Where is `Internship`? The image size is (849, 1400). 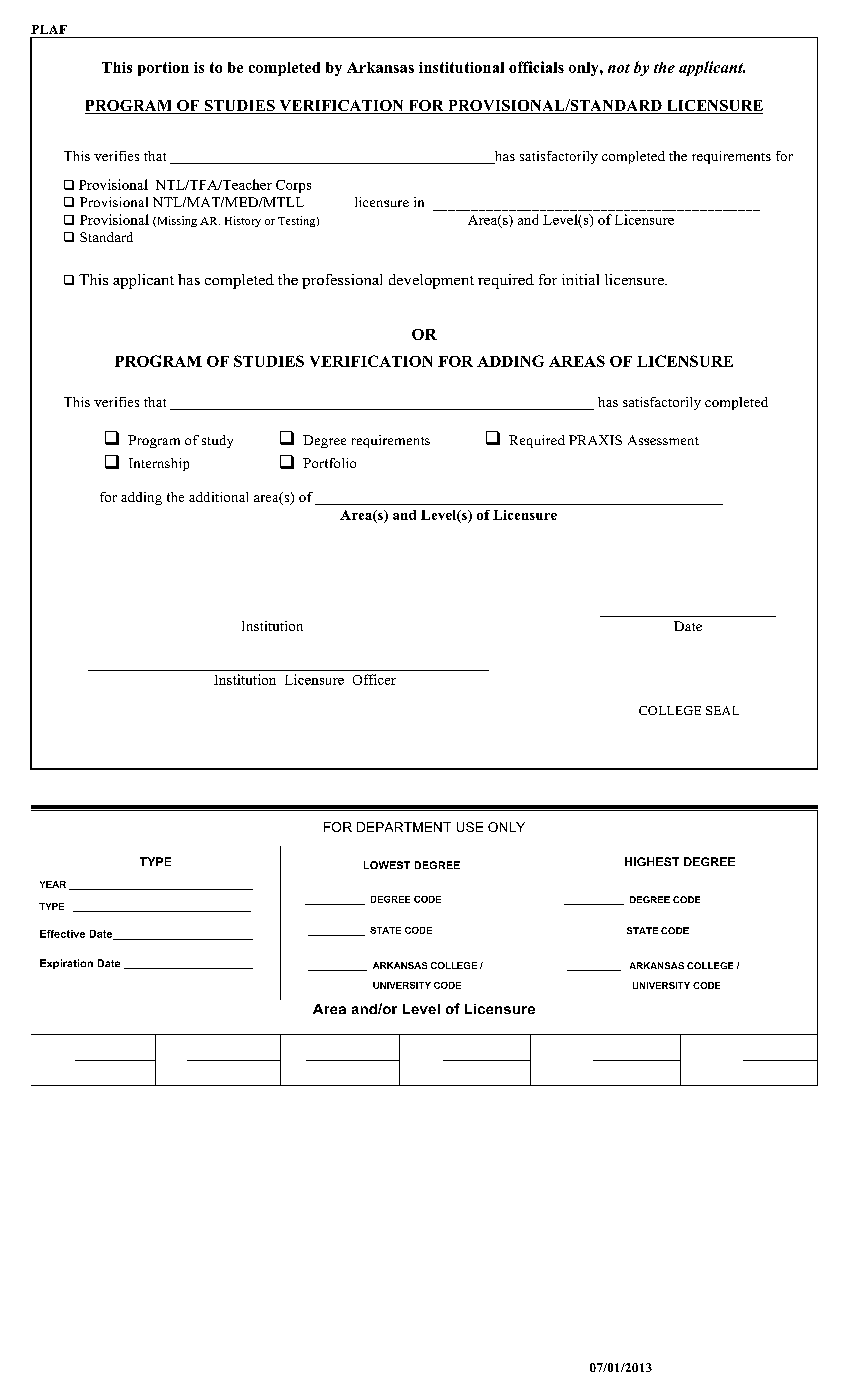 Internship is located at coordinates (159, 464).
